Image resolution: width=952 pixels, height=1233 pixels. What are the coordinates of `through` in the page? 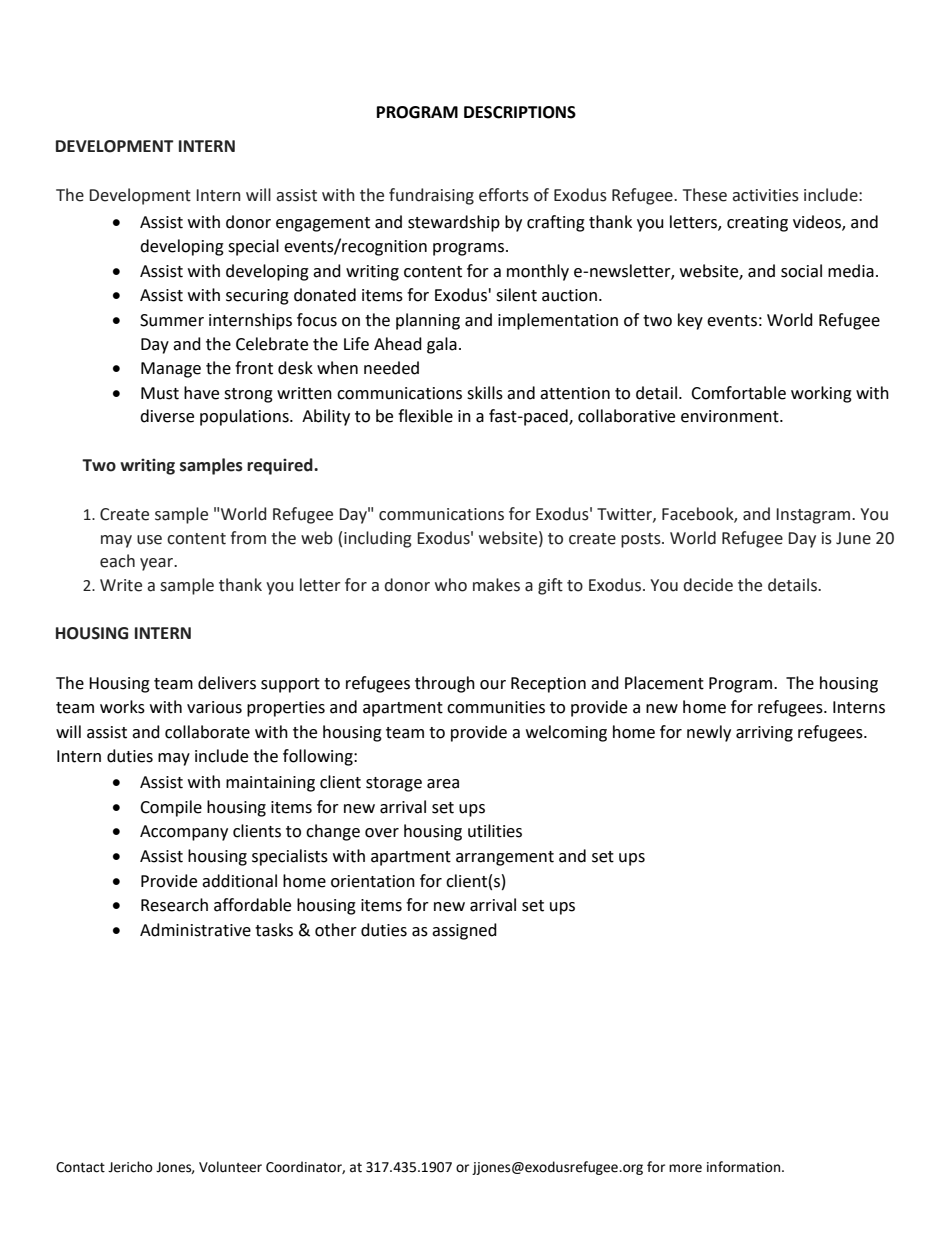 It's located at (445, 684).
